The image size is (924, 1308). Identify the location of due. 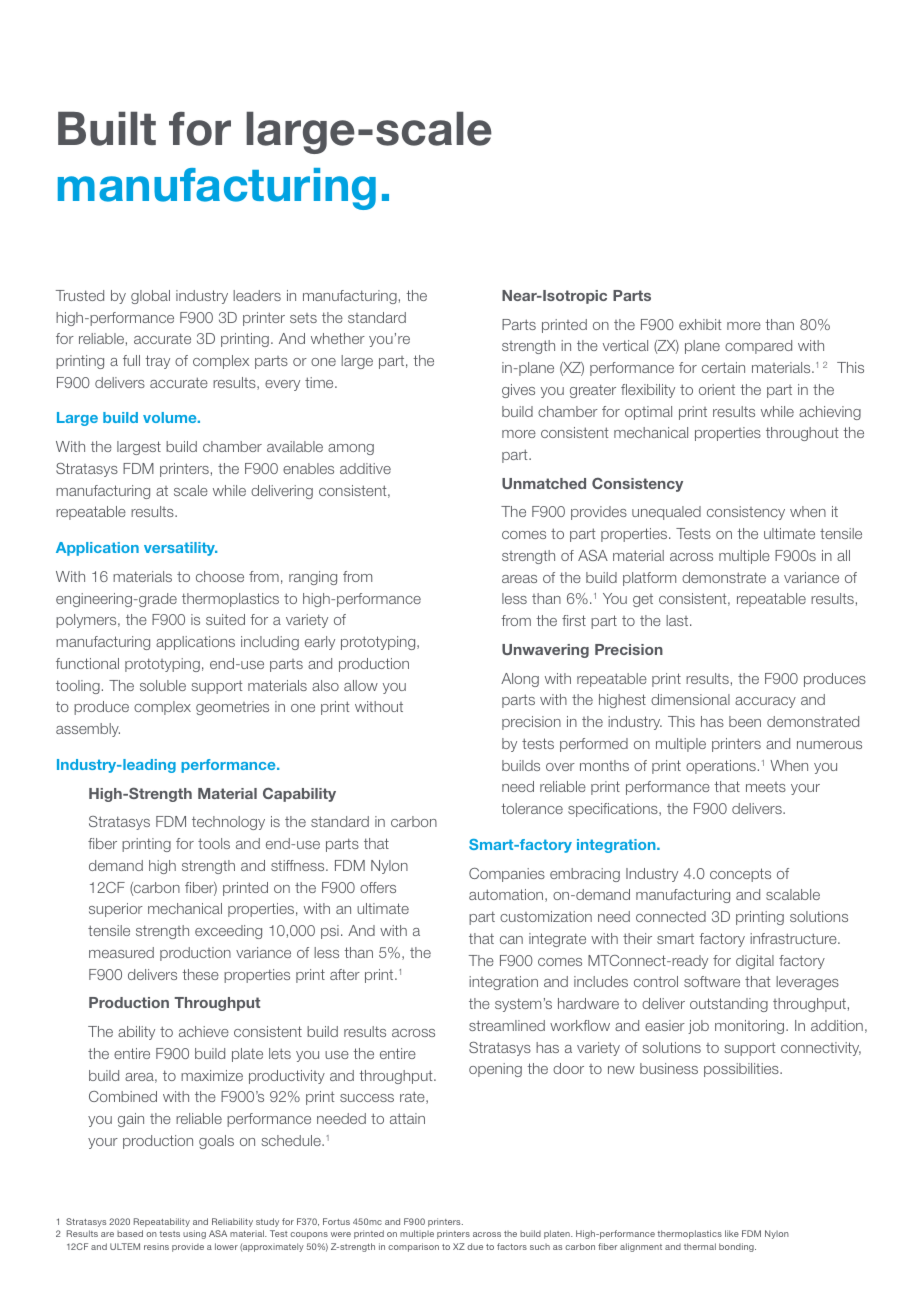
(475, 1246).
